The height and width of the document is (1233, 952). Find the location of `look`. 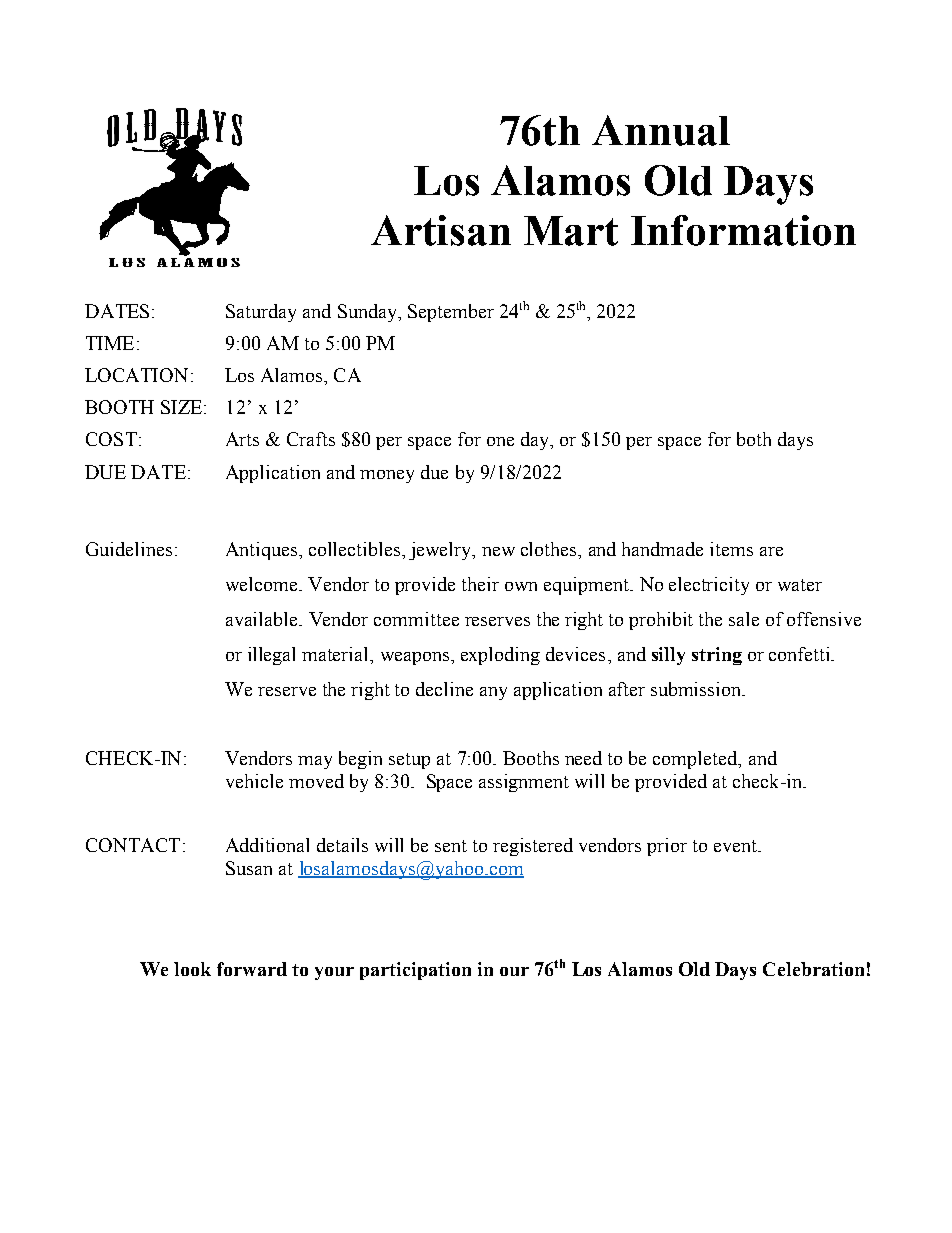

look is located at coordinates (192, 969).
